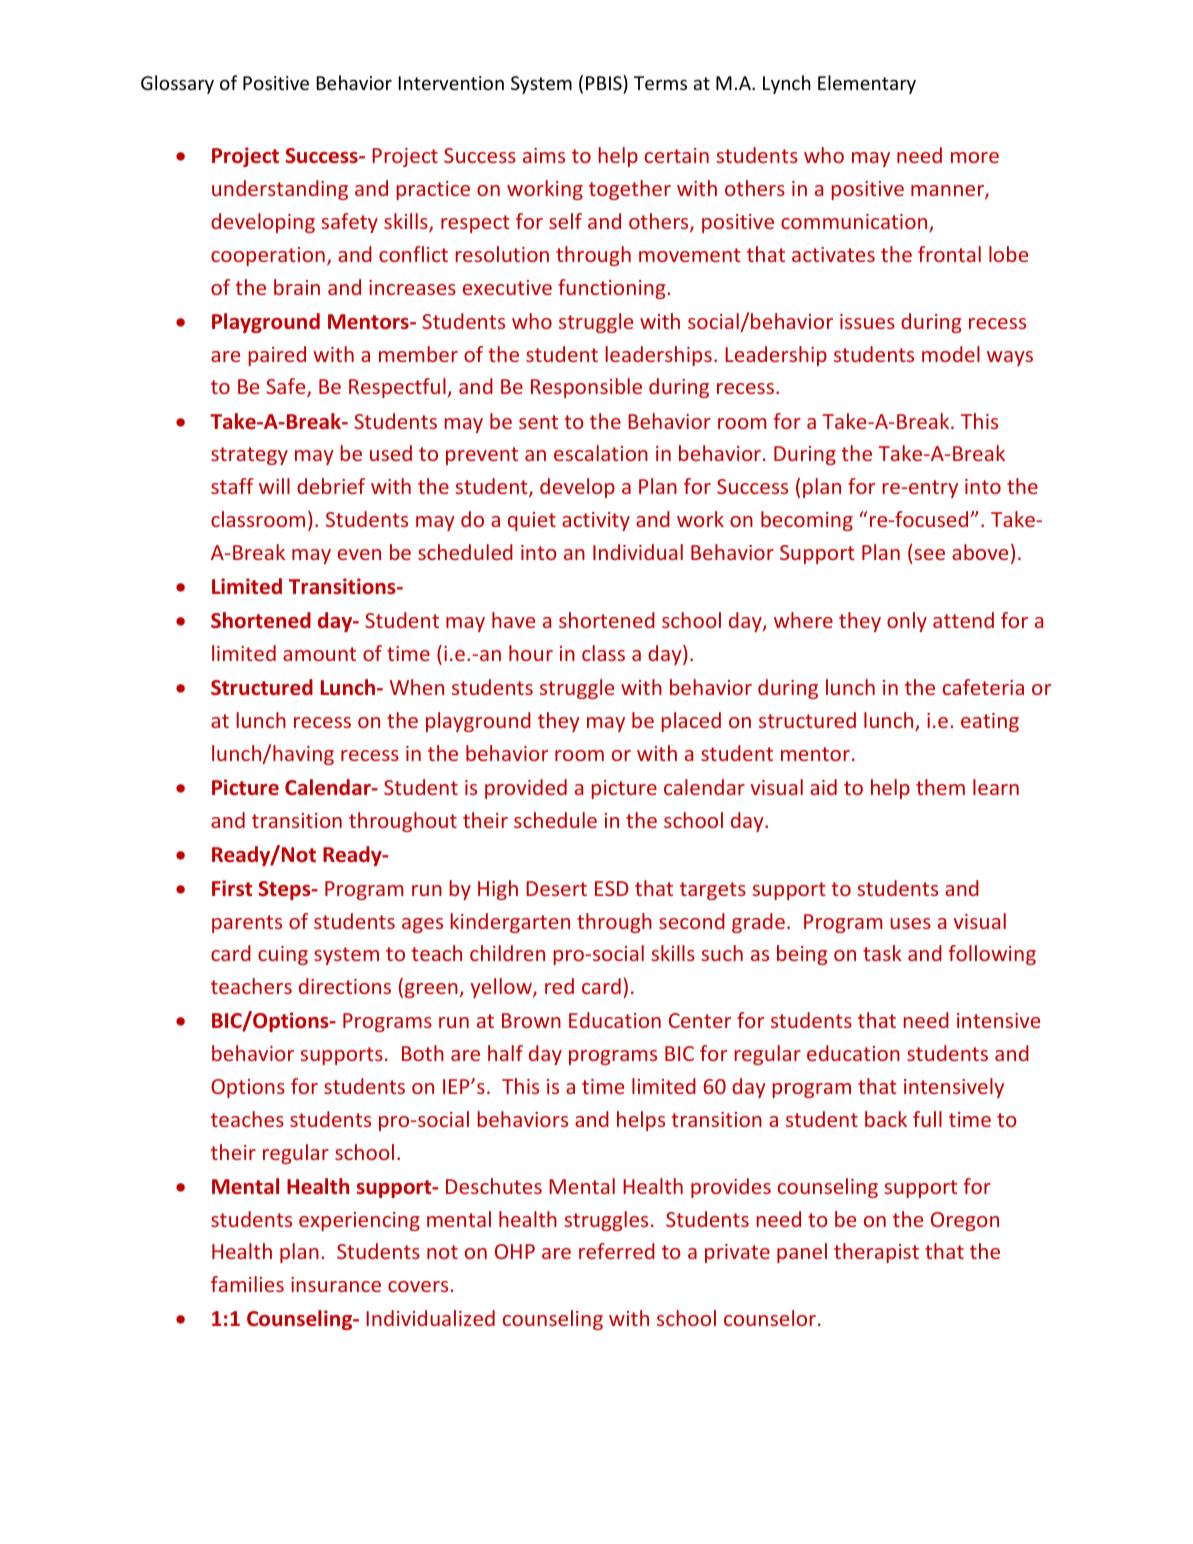  What do you see at coordinates (983, 687) in the screenshot?
I see `cafeteria` at bounding box center [983, 687].
